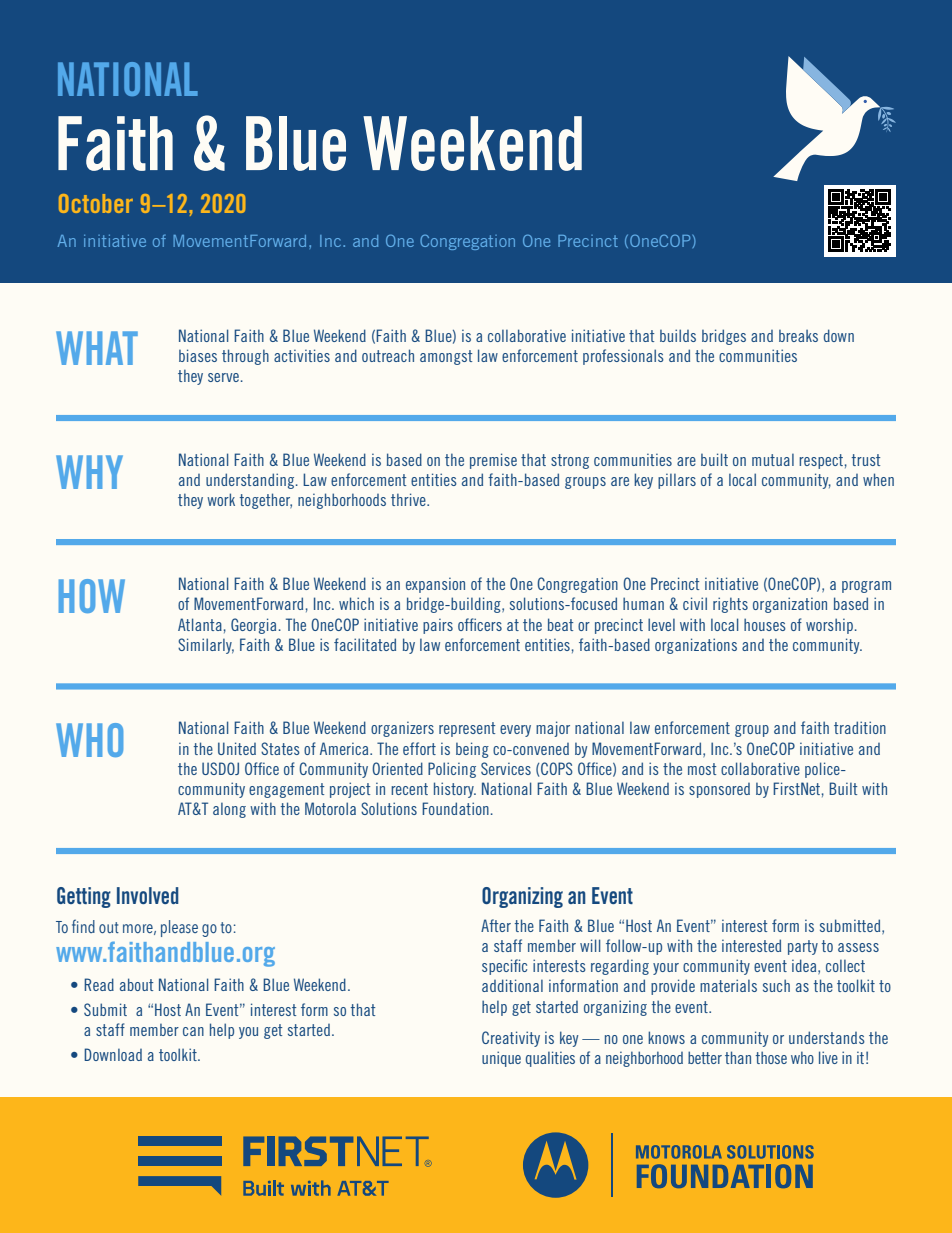 The image size is (952, 1233). Describe the element at coordinates (96, 203) in the screenshot. I see `October` at that location.
